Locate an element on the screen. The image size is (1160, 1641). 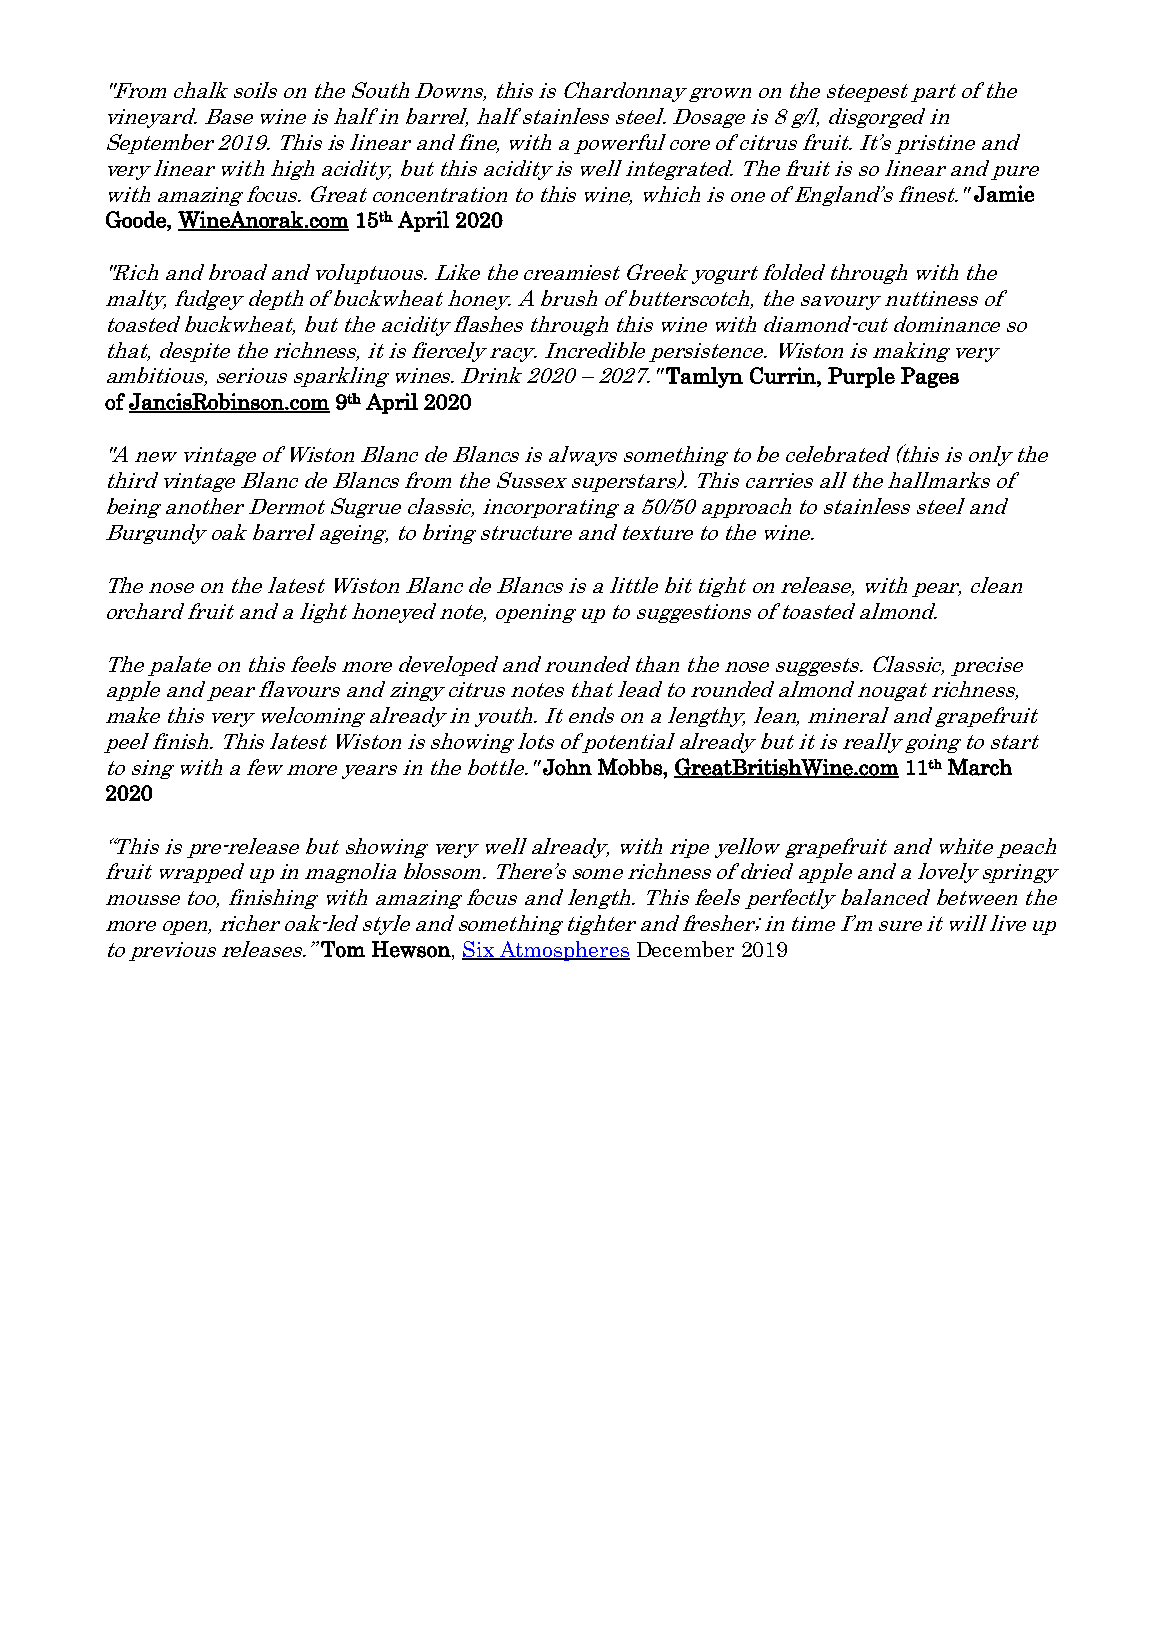
Jamie is located at coordinates (1004, 193).
